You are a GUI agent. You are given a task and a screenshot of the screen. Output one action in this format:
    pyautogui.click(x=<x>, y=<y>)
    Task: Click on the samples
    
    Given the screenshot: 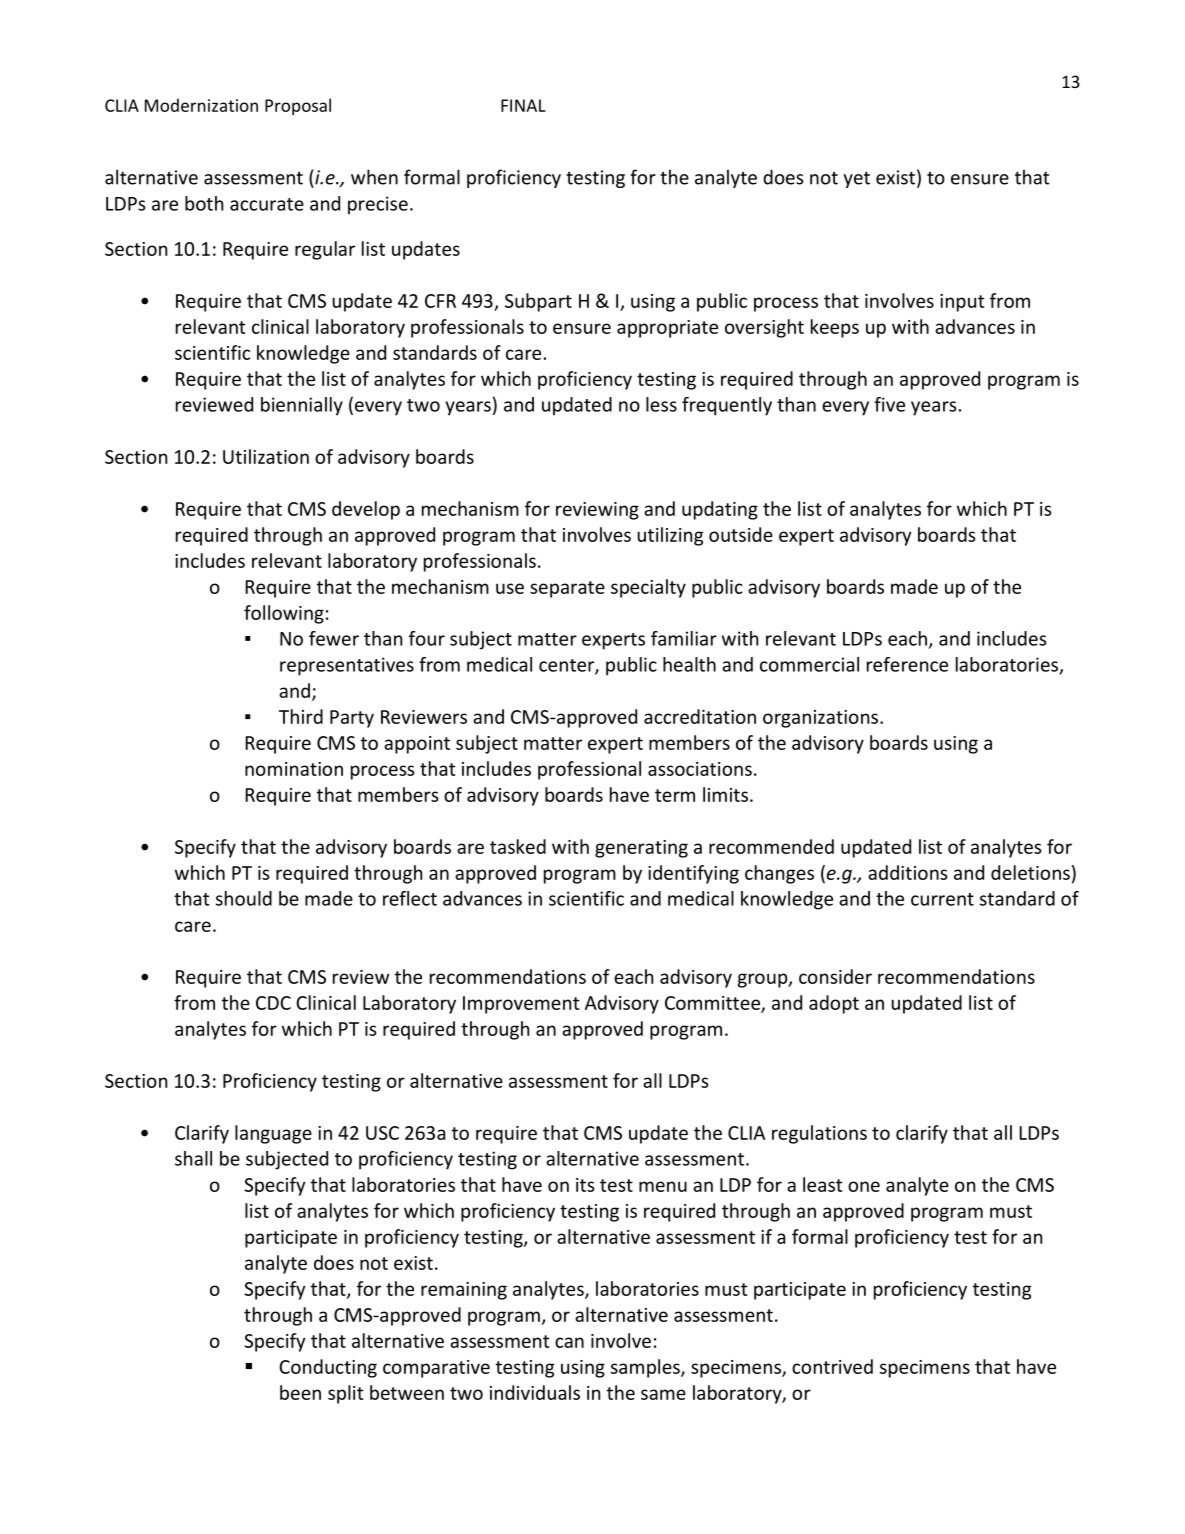 What is the action you would take?
    pyautogui.click(x=646, y=1368)
